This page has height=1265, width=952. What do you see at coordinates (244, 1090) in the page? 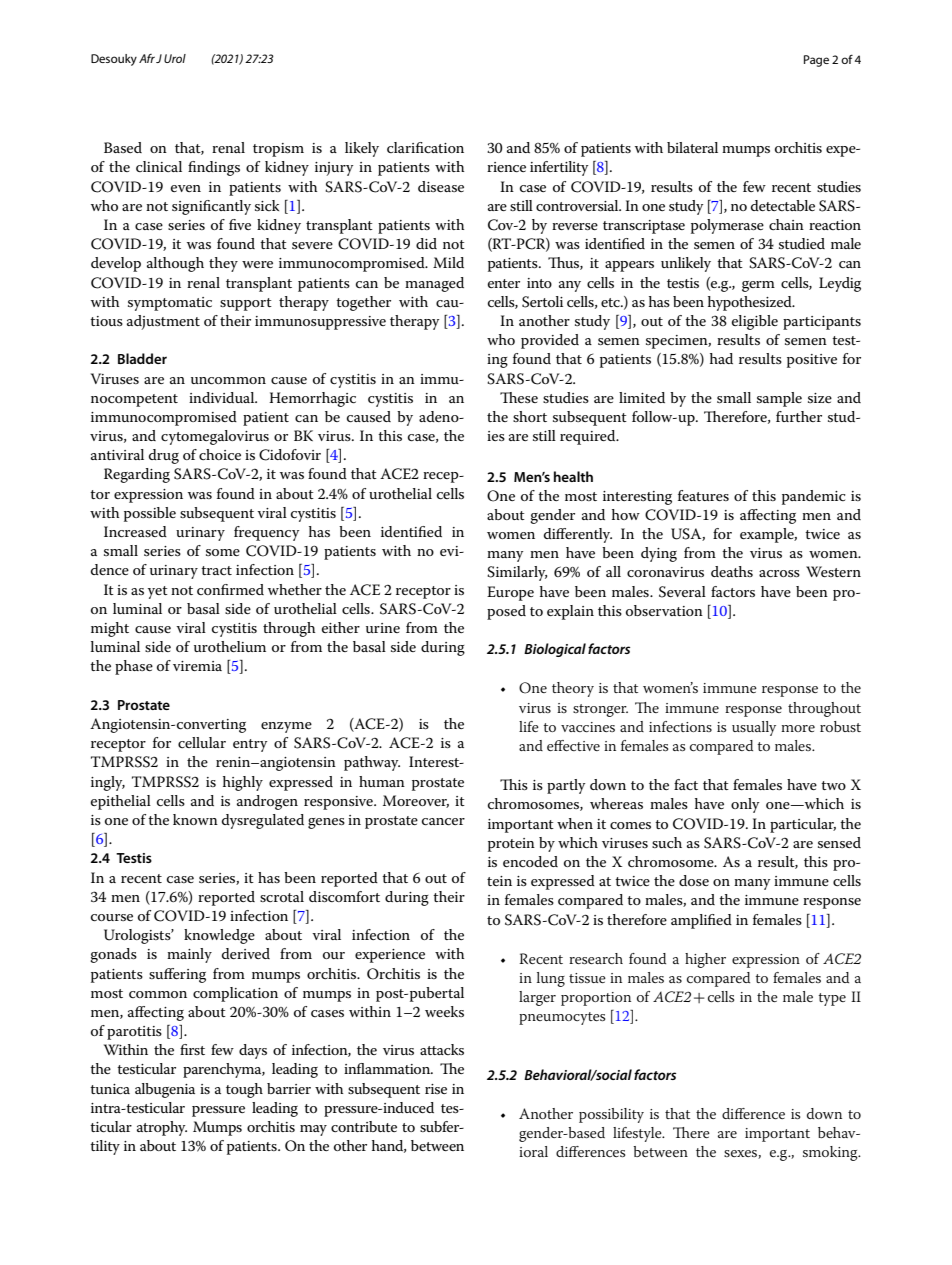
I see `tough` at bounding box center [244, 1090].
